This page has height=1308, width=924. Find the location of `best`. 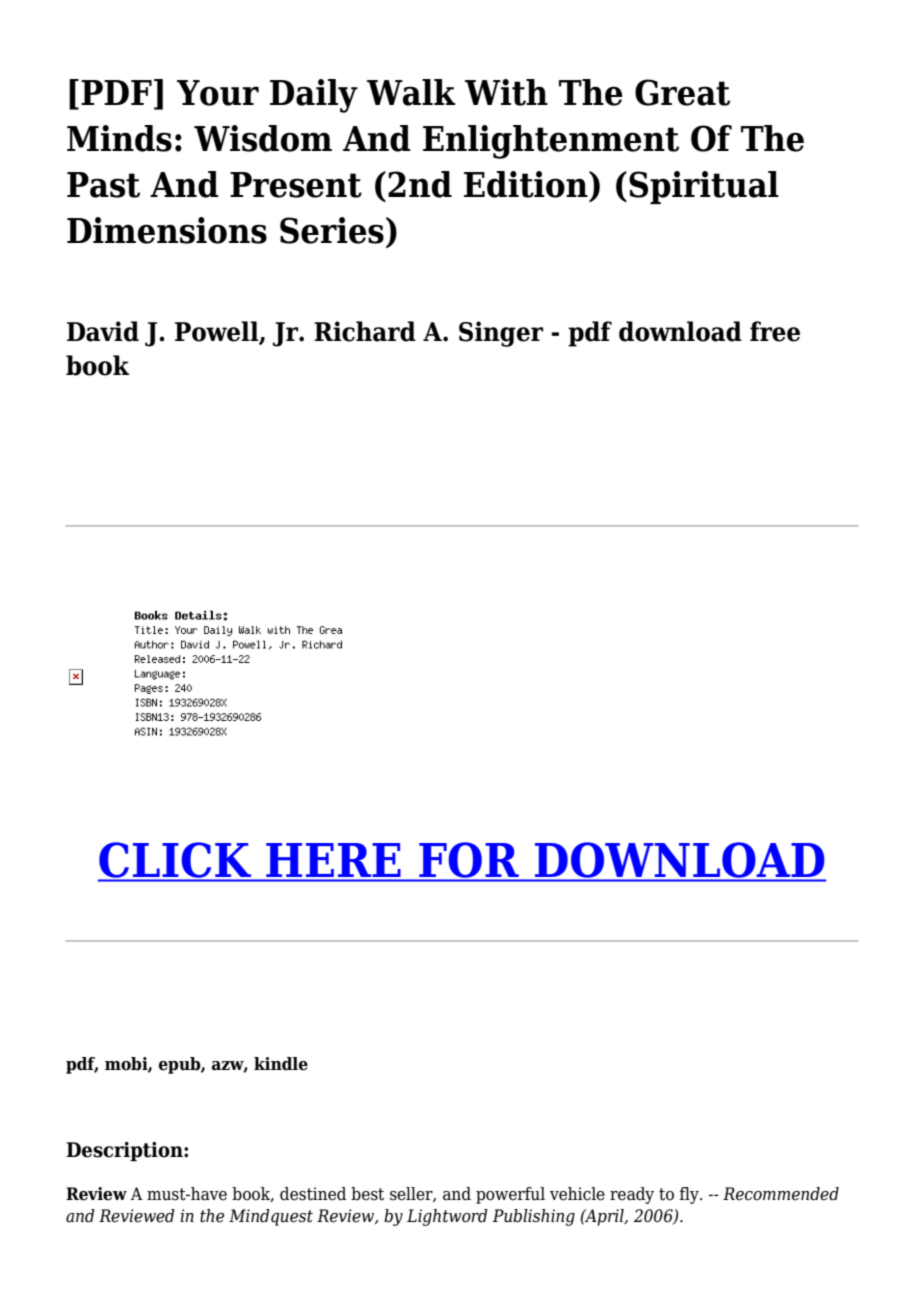

best is located at coordinates (367, 1194).
